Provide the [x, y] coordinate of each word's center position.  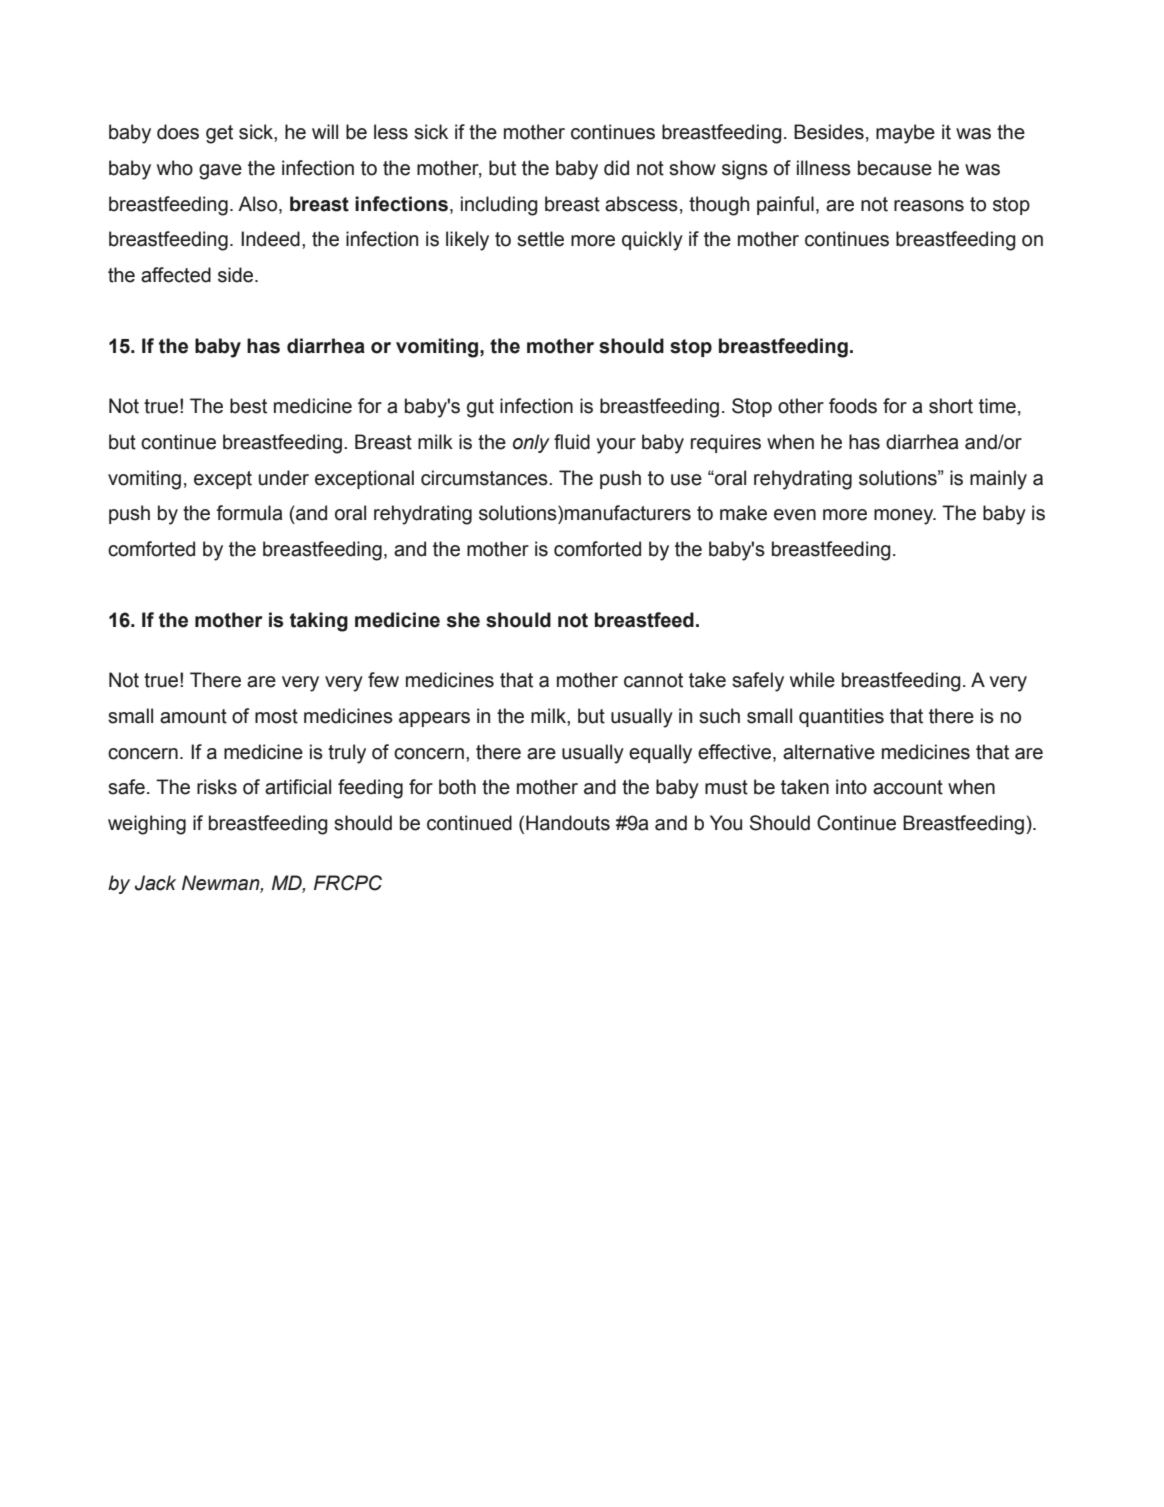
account [908, 787]
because [895, 168]
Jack [155, 883]
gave [220, 172]
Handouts [568, 823]
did [616, 168]
